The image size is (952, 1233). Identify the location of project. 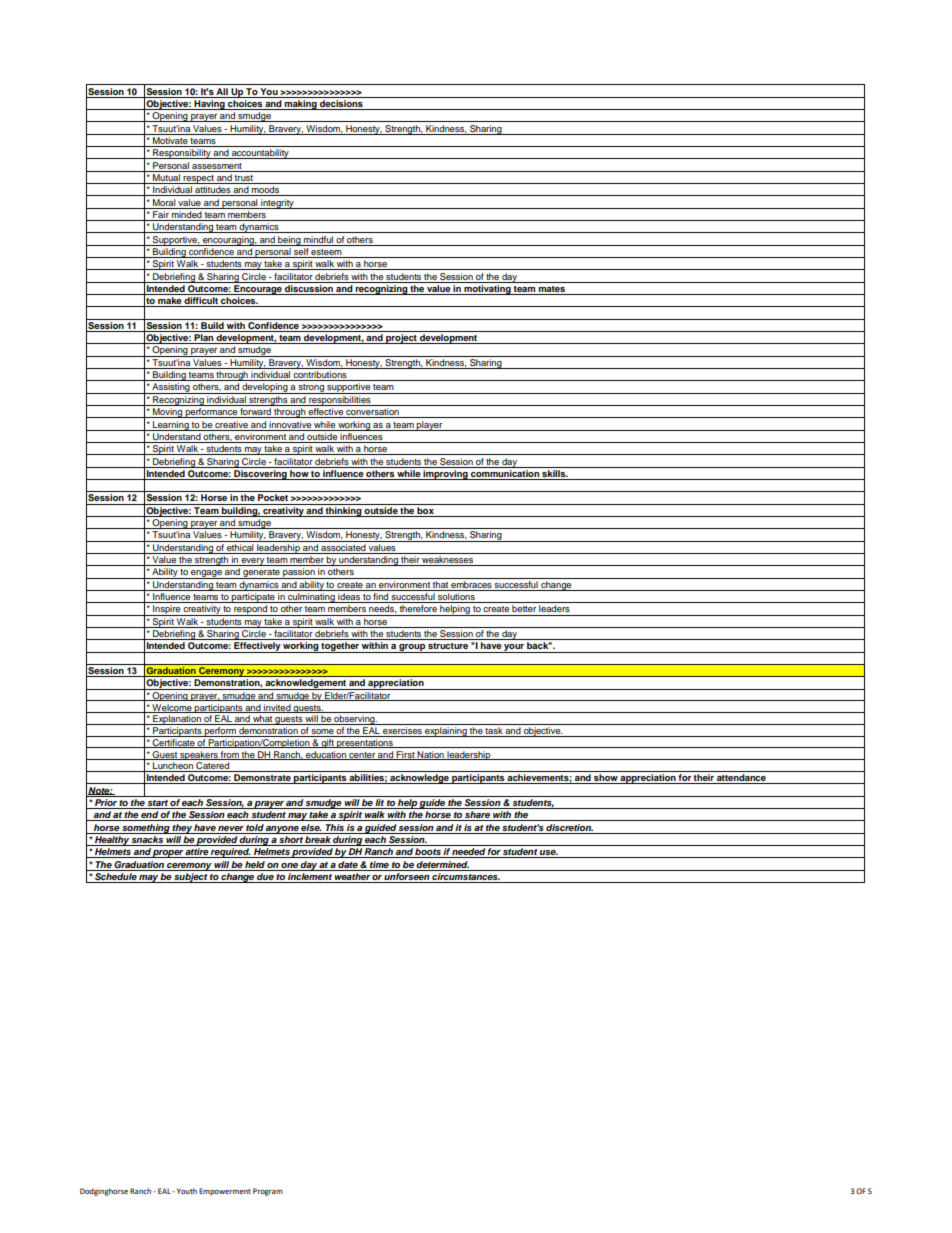
(401, 339).
